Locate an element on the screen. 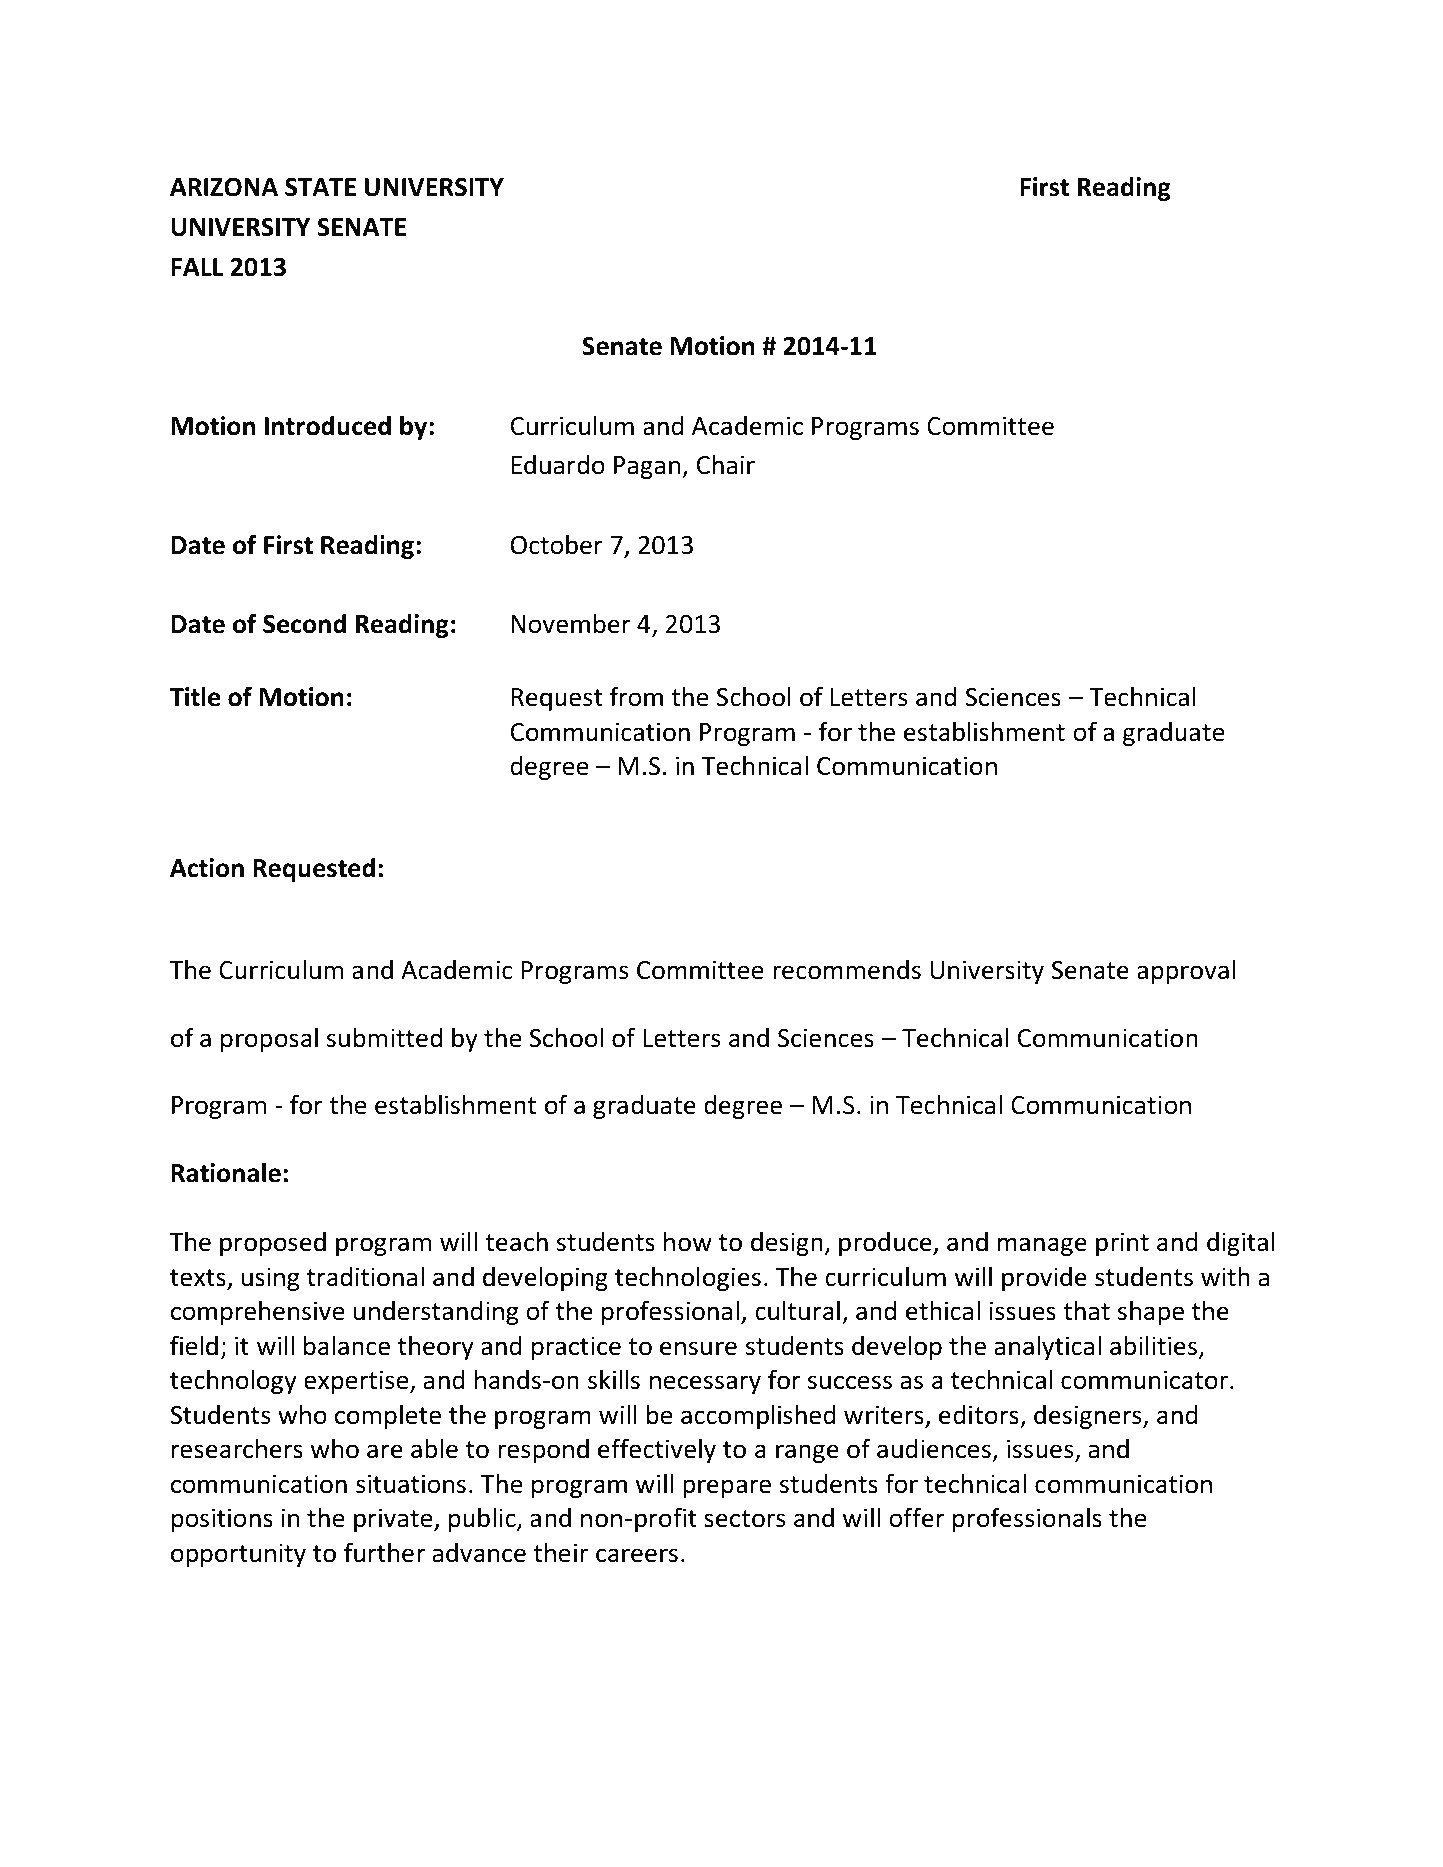 Image resolution: width=1443 pixels, height=1867 pixels. Second is located at coordinates (304, 624).
